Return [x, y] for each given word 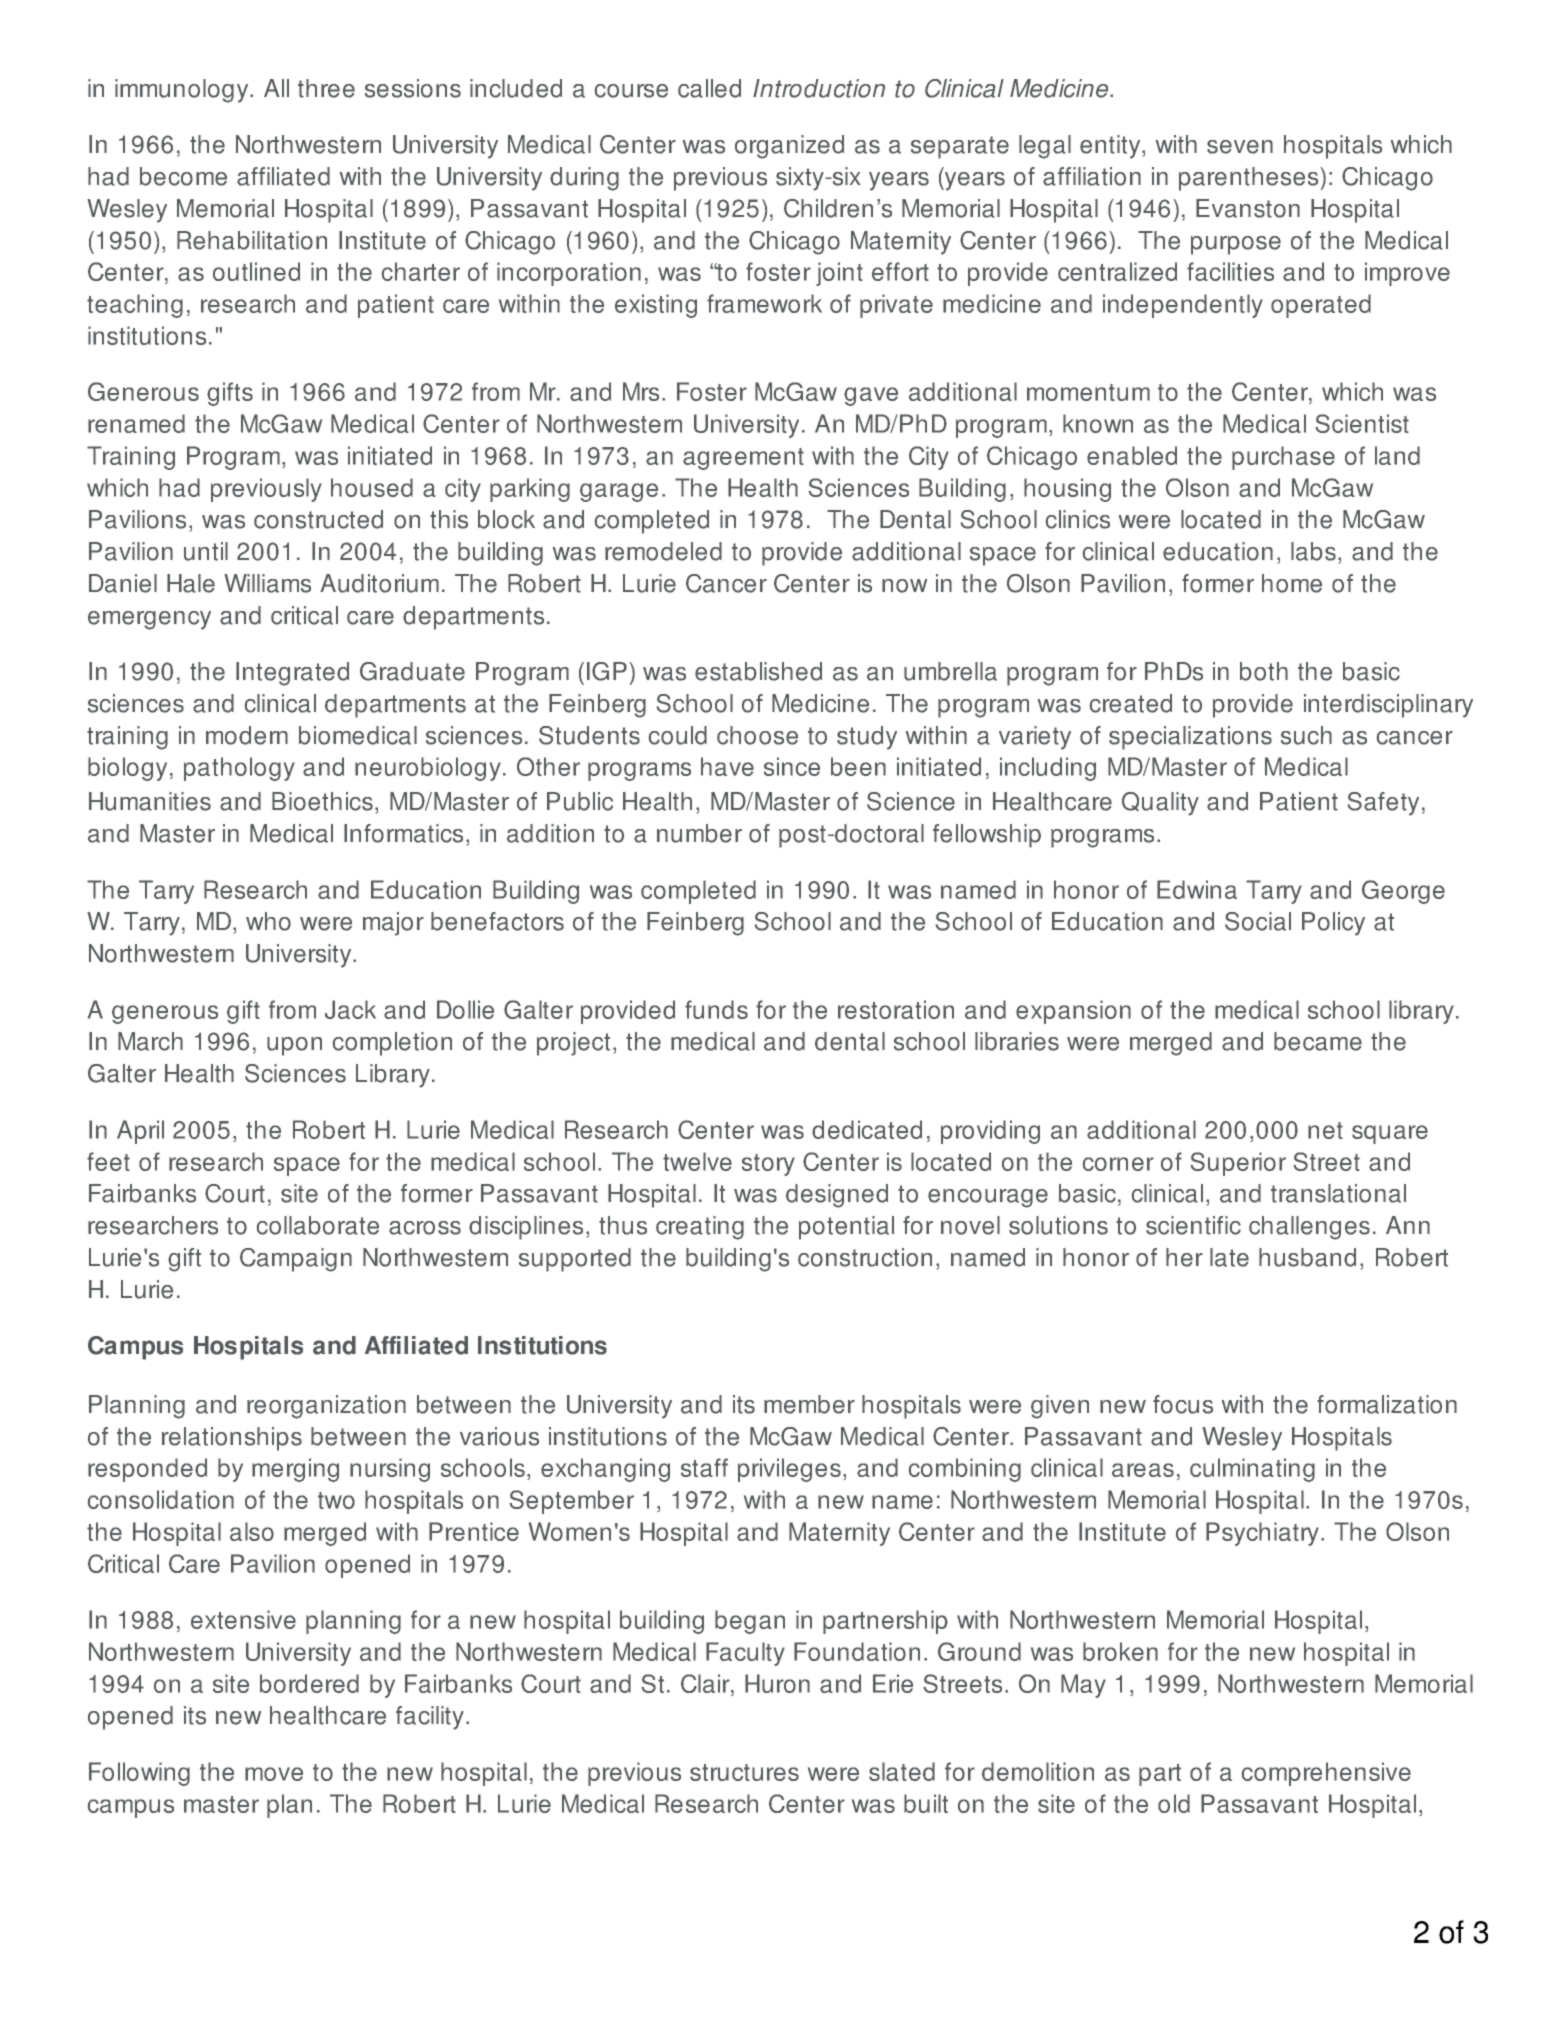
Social [1258, 921]
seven [1240, 147]
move [274, 1774]
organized [789, 147]
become [183, 176]
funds [716, 1009]
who [268, 921]
